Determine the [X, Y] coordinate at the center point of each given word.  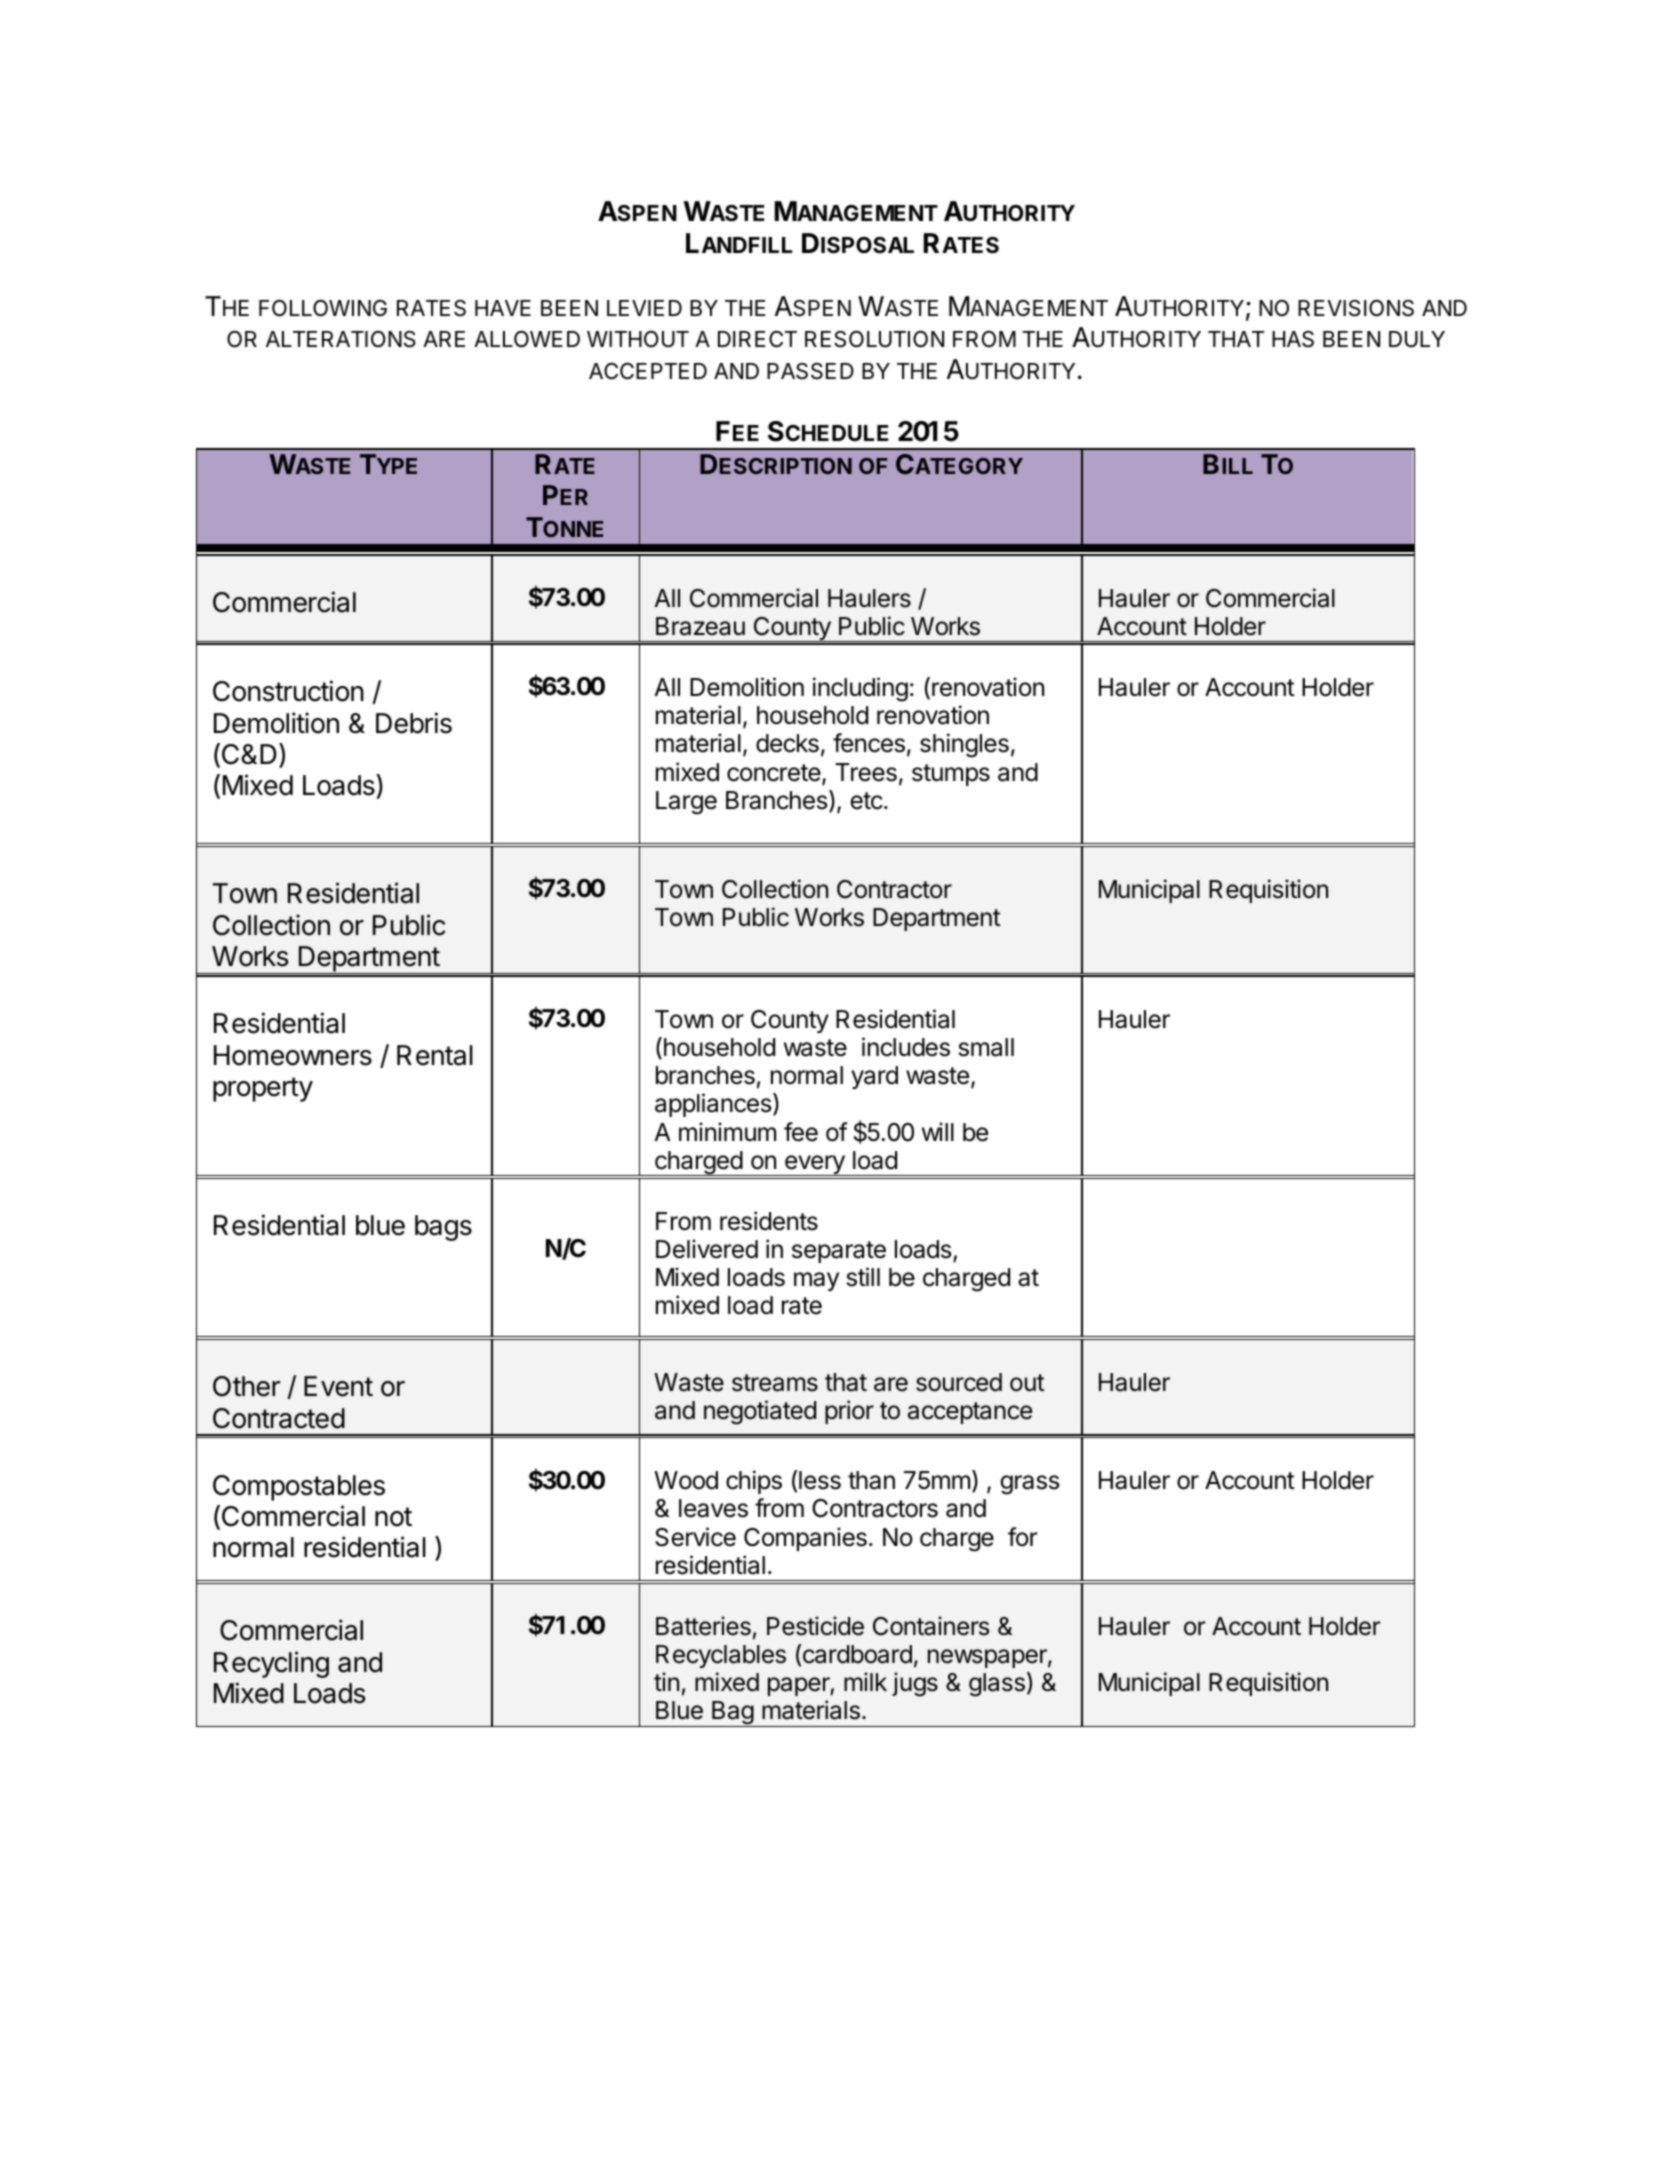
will [938, 1131]
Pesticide [815, 1626]
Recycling [271, 1664]
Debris [414, 723]
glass [997, 1685]
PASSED [810, 371]
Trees [866, 772]
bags [443, 1228]
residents [769, 1221]
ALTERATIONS [341, 339]
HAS [1293, 339]
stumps [951, 775]
